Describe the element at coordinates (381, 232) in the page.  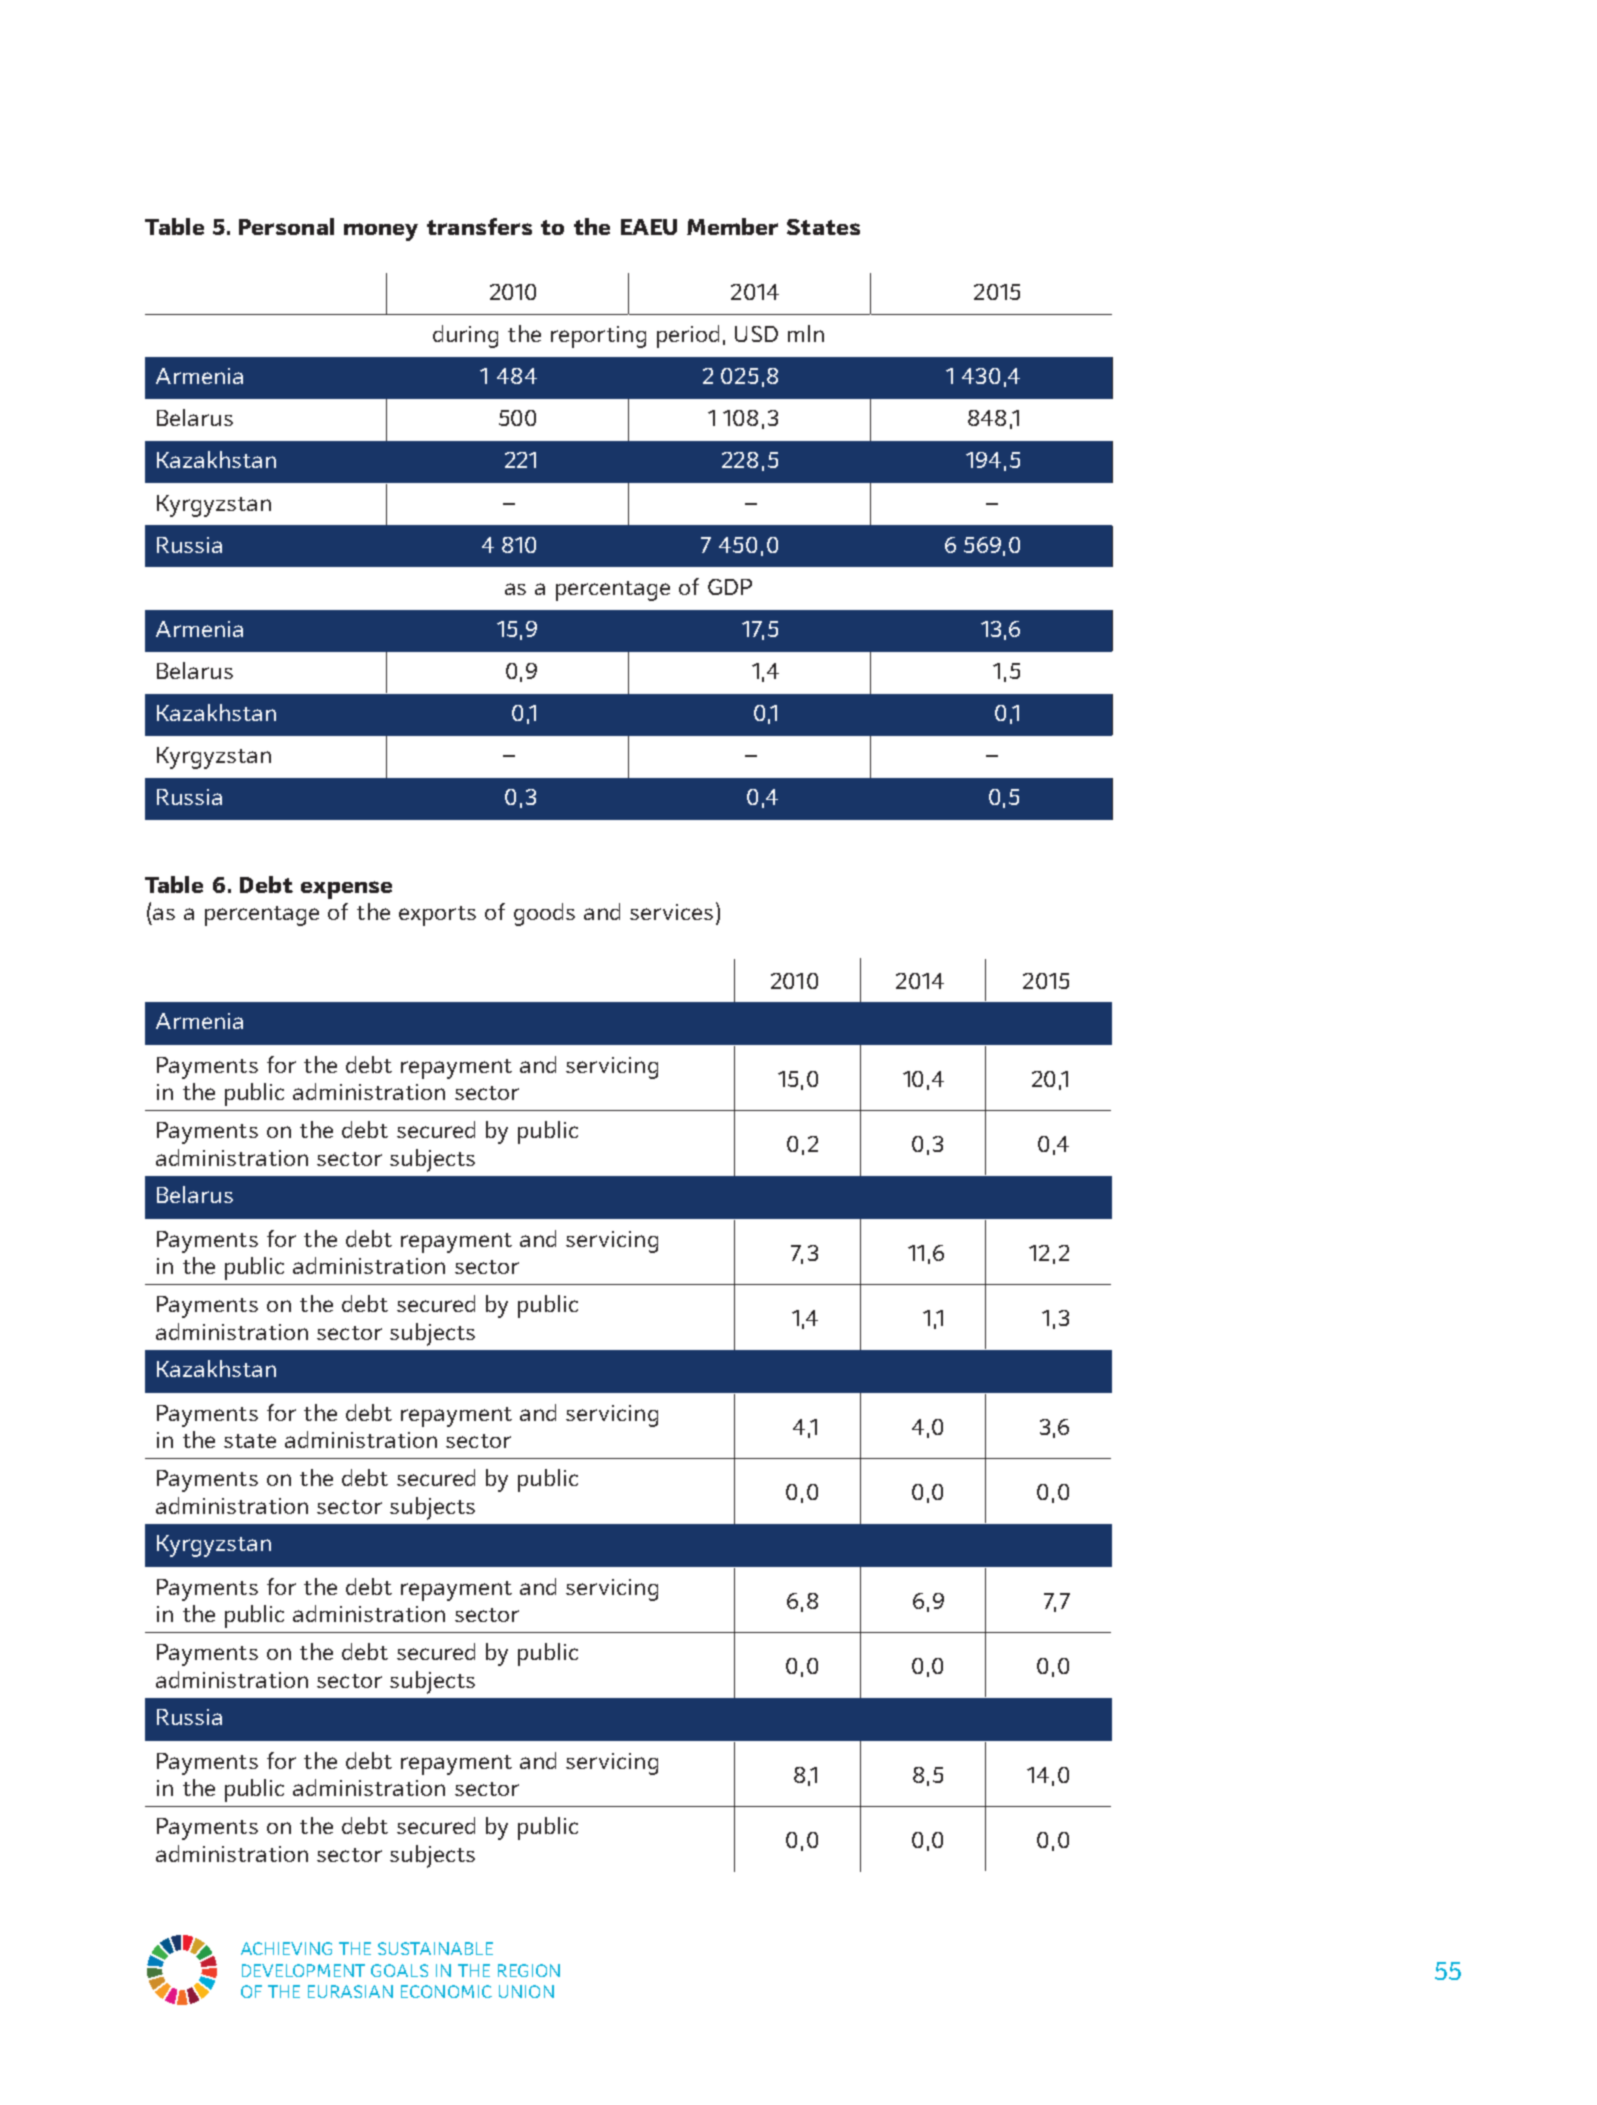
I see `money` at that location.
